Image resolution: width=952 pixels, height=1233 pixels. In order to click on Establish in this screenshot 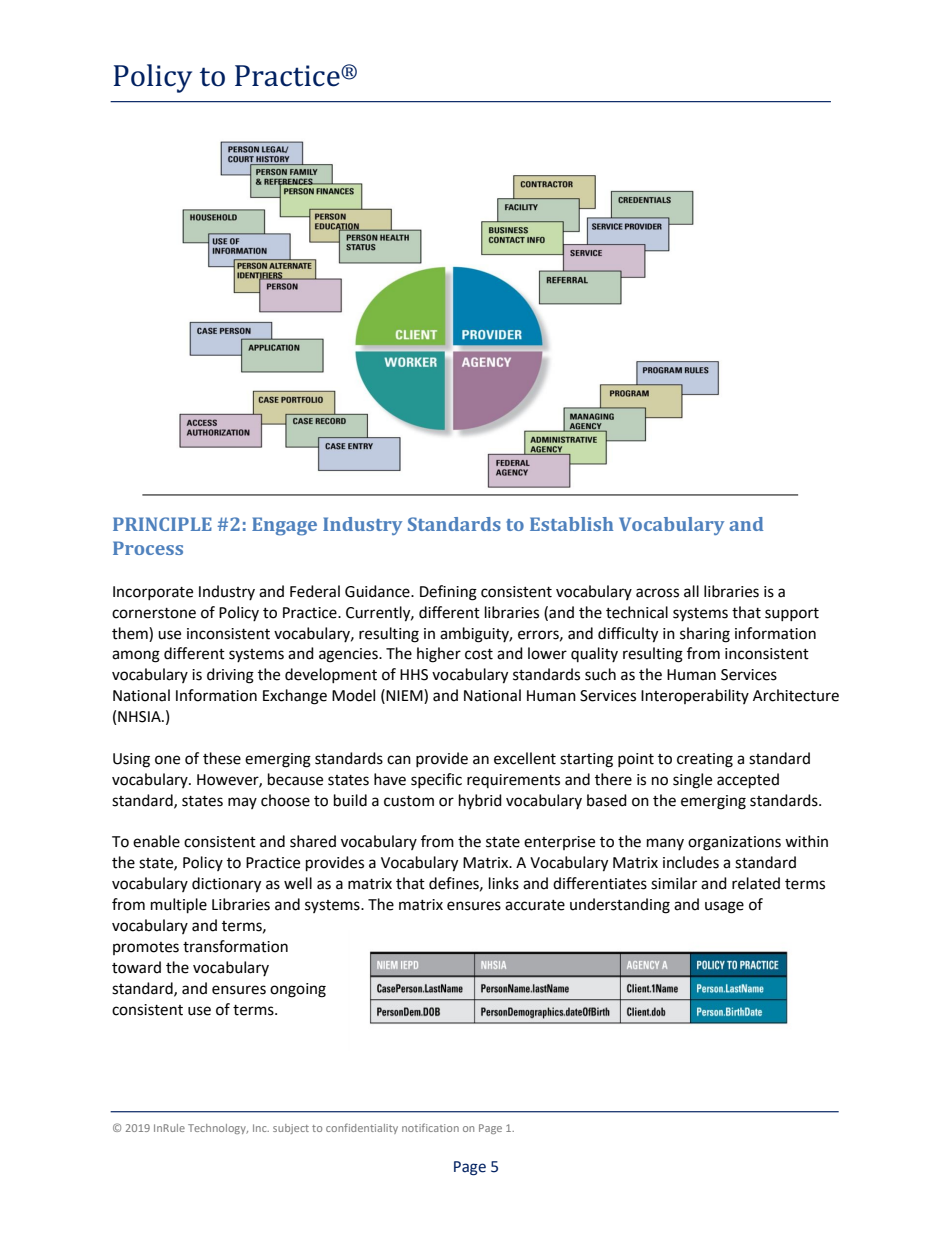, I will do `click(571, 524)`.
